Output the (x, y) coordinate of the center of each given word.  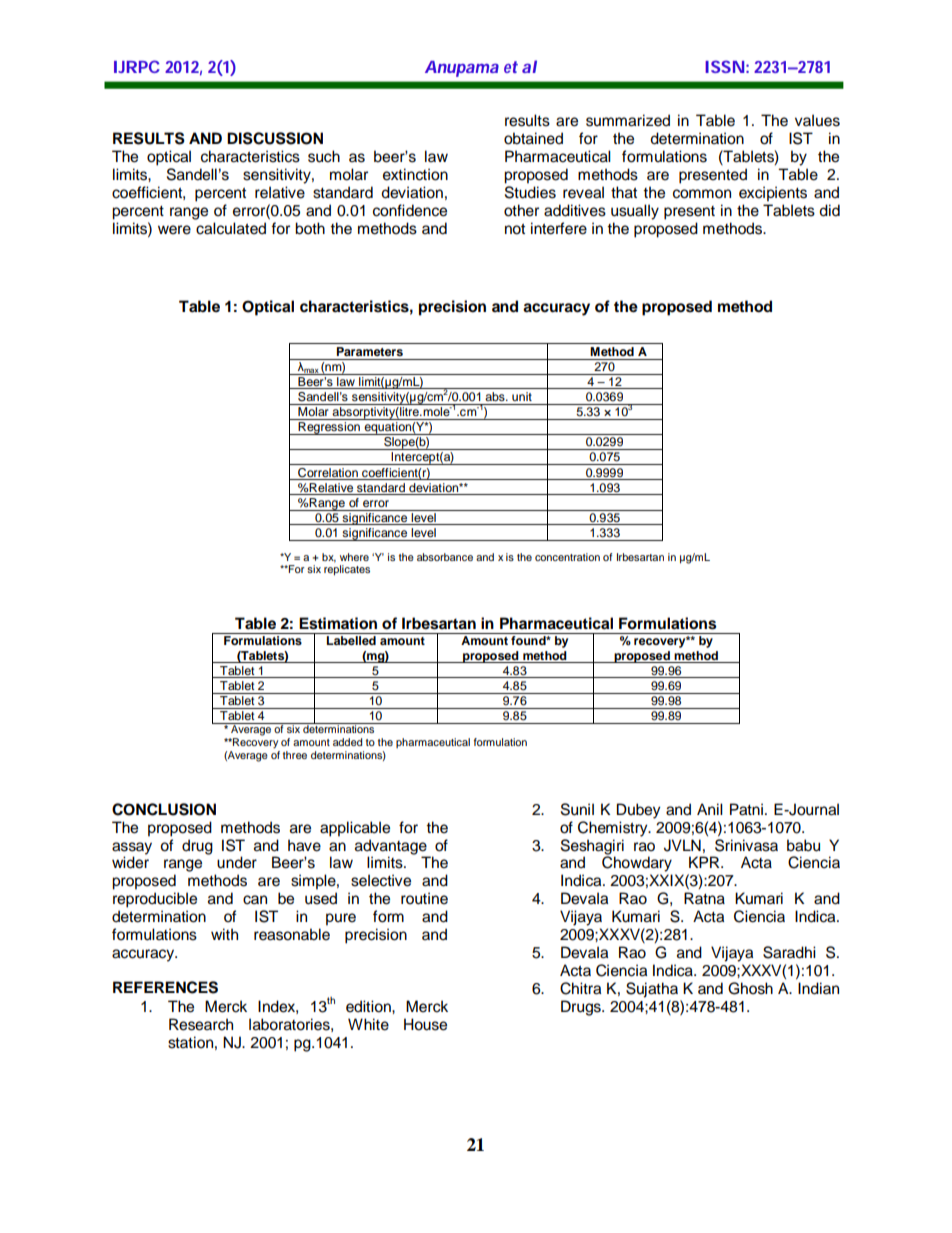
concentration (567, 557)
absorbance (445, 557)
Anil (710, 809)
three (295, 755)
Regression (329, 428)
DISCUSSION (275, 138)
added (347, 742)
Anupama (462, 69)
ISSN (724, 66)
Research (201, 1024)
